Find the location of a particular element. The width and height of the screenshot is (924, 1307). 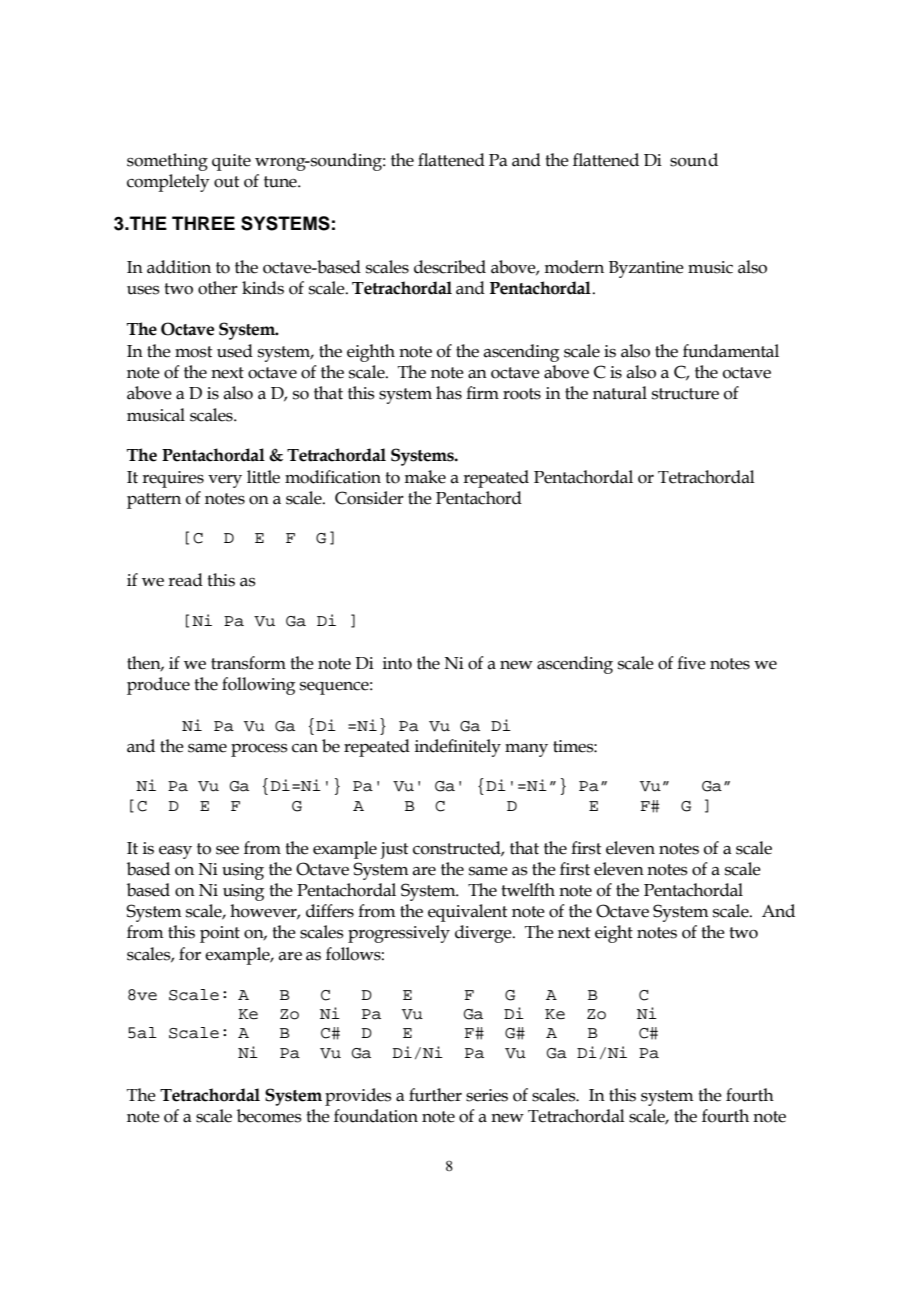

Byzantine is located at coordinates (646, 269).
